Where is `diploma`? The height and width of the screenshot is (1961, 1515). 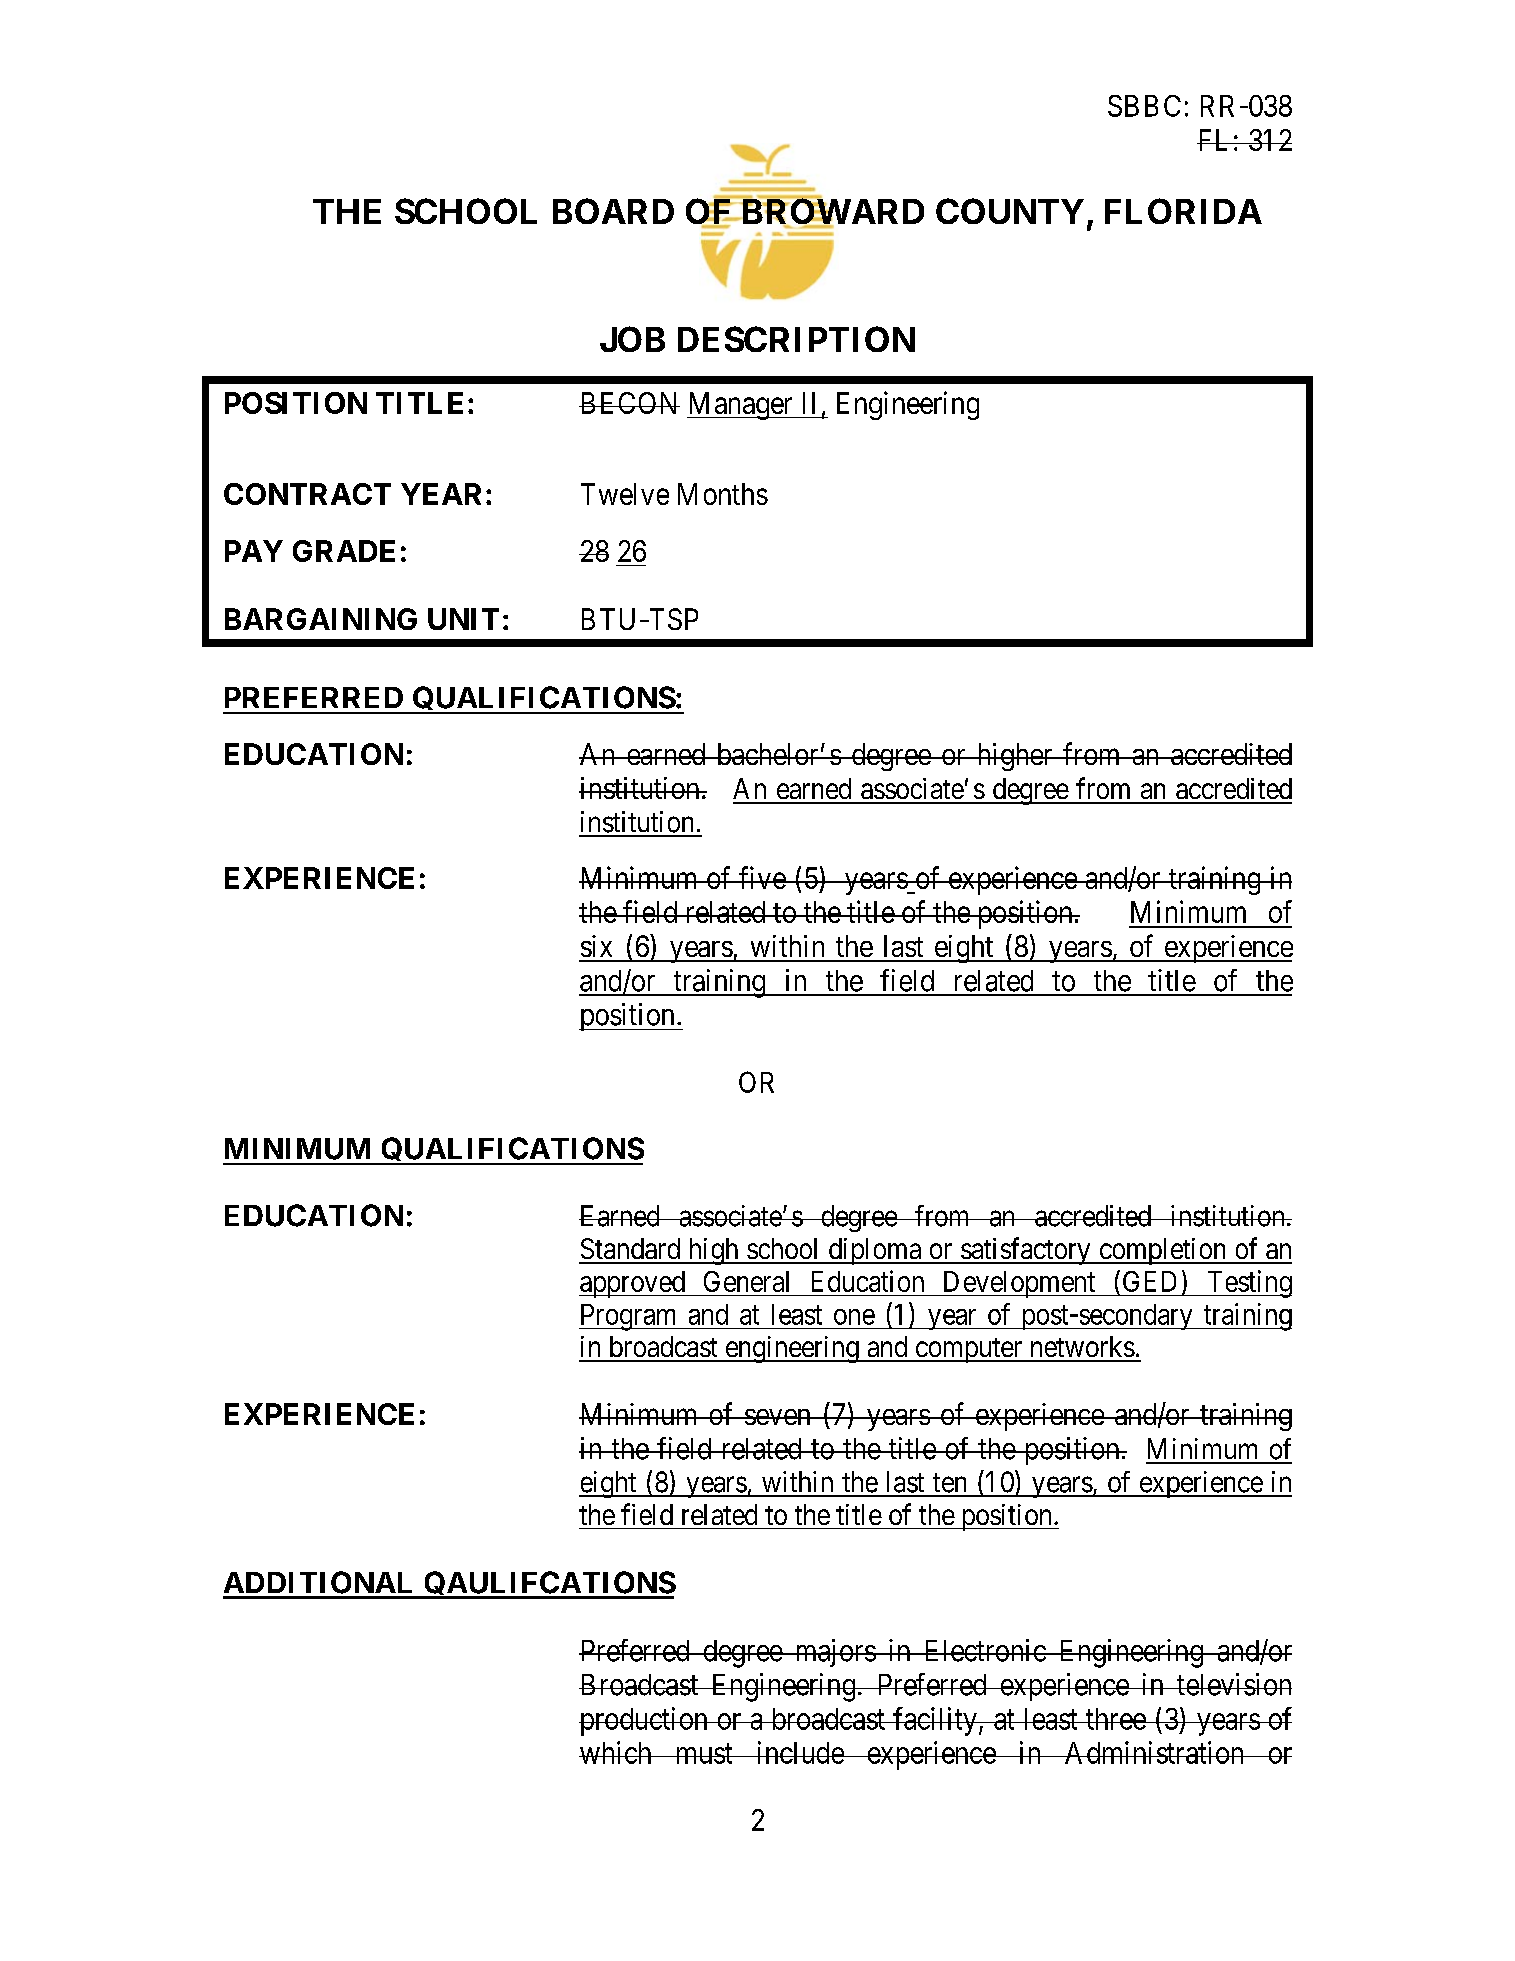
diploma is located at coordinates (875, 1251).
